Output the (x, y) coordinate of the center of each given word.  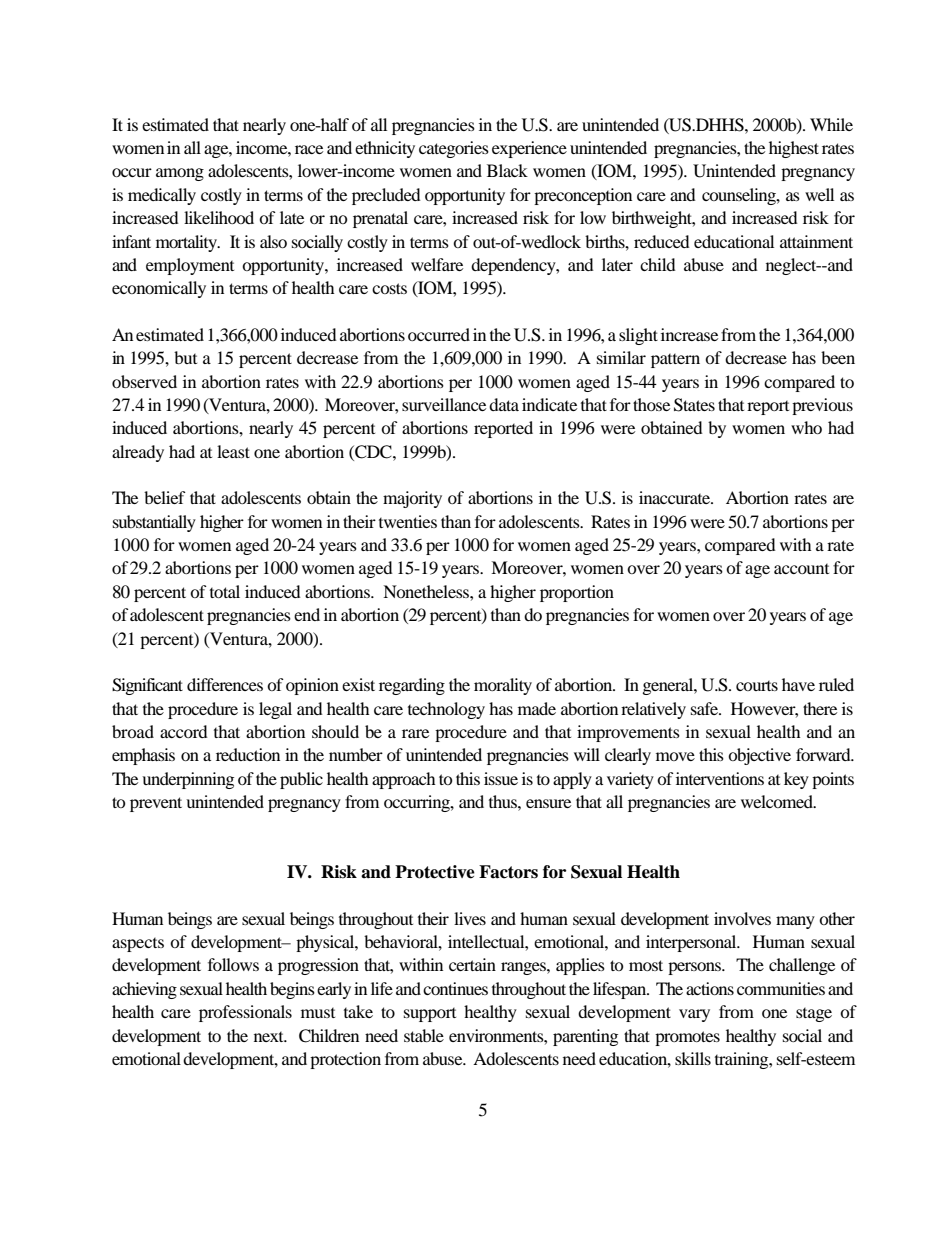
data (504, 404)
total (225, 591)
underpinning (188, 780)
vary (694, 1015)
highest (794, 149)
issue (501, 778)
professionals (245, 1013)
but (185, 357)
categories (454, 149)
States (694, 405)
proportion (577, 593)
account (801, 569)
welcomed (778, 801)
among (180, 174)
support (430, 1015)
